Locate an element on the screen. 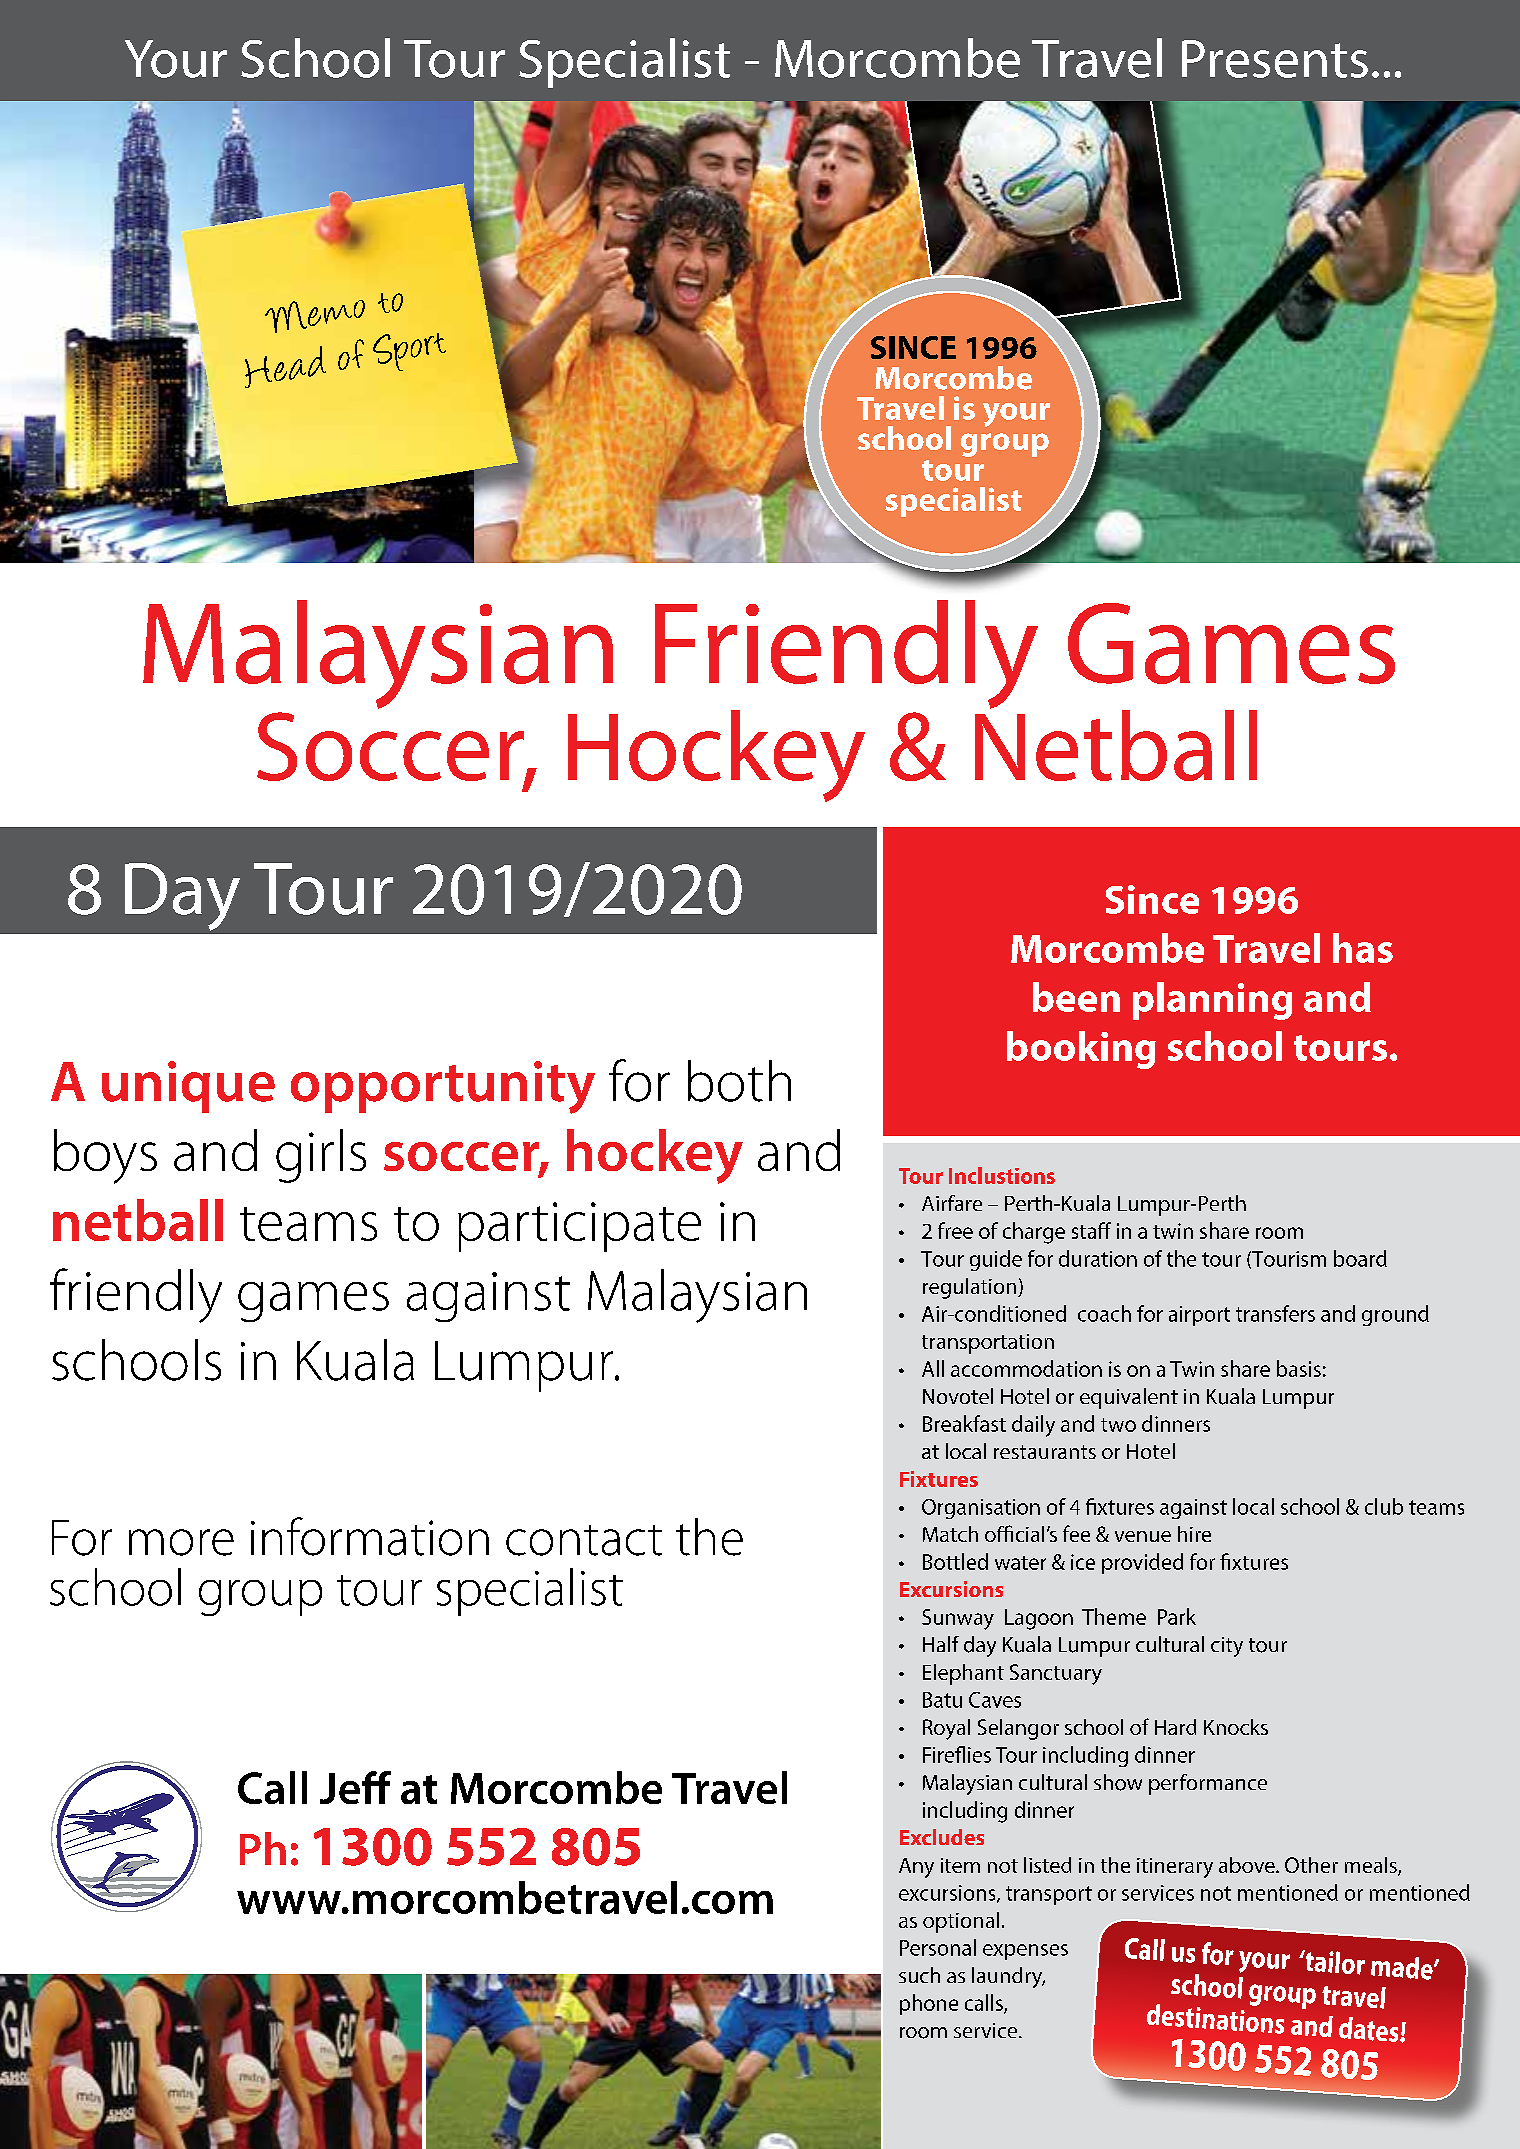  Presents is located at coordinates (1275, 59).
